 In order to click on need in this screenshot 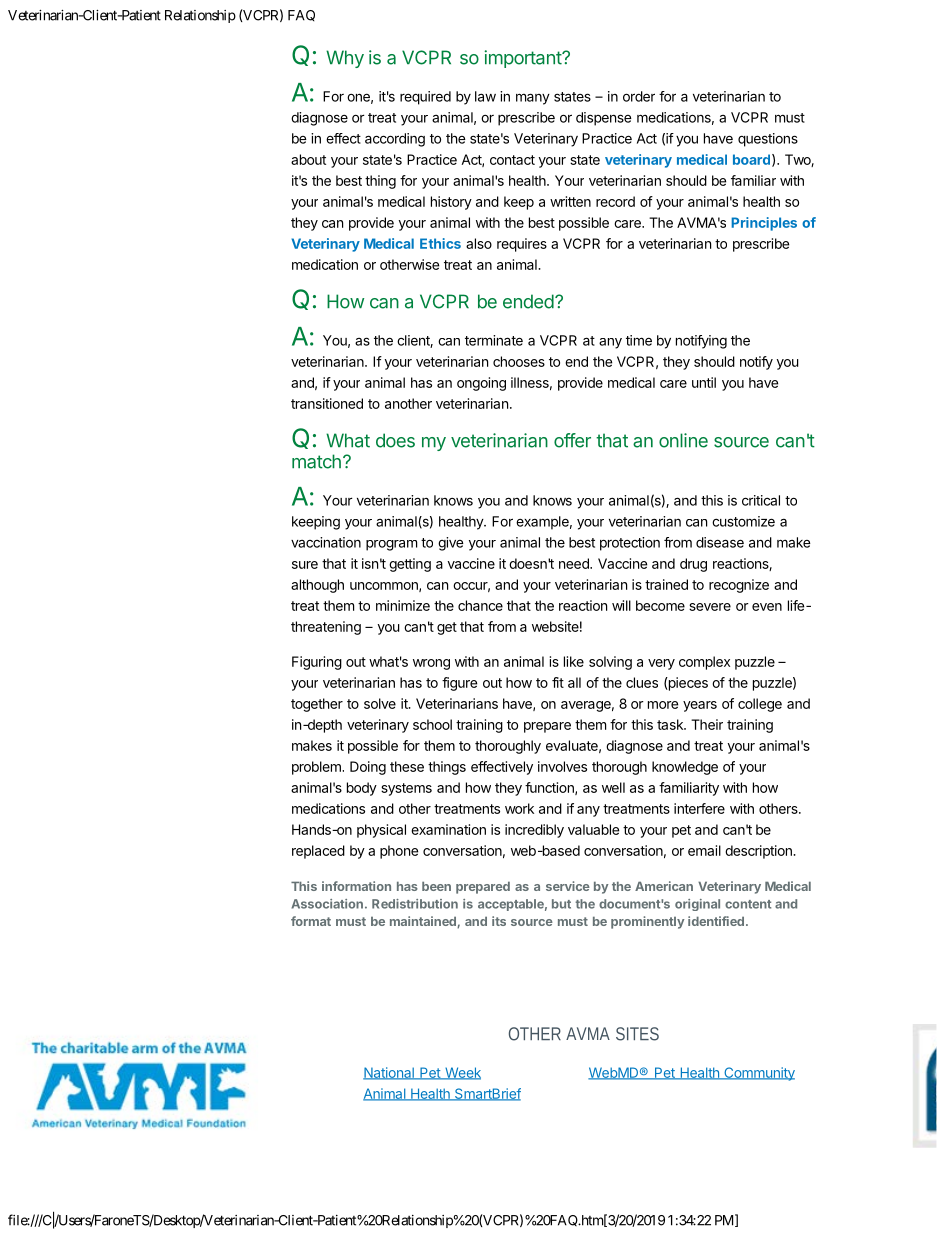, I will do `click(575, 563)`.
